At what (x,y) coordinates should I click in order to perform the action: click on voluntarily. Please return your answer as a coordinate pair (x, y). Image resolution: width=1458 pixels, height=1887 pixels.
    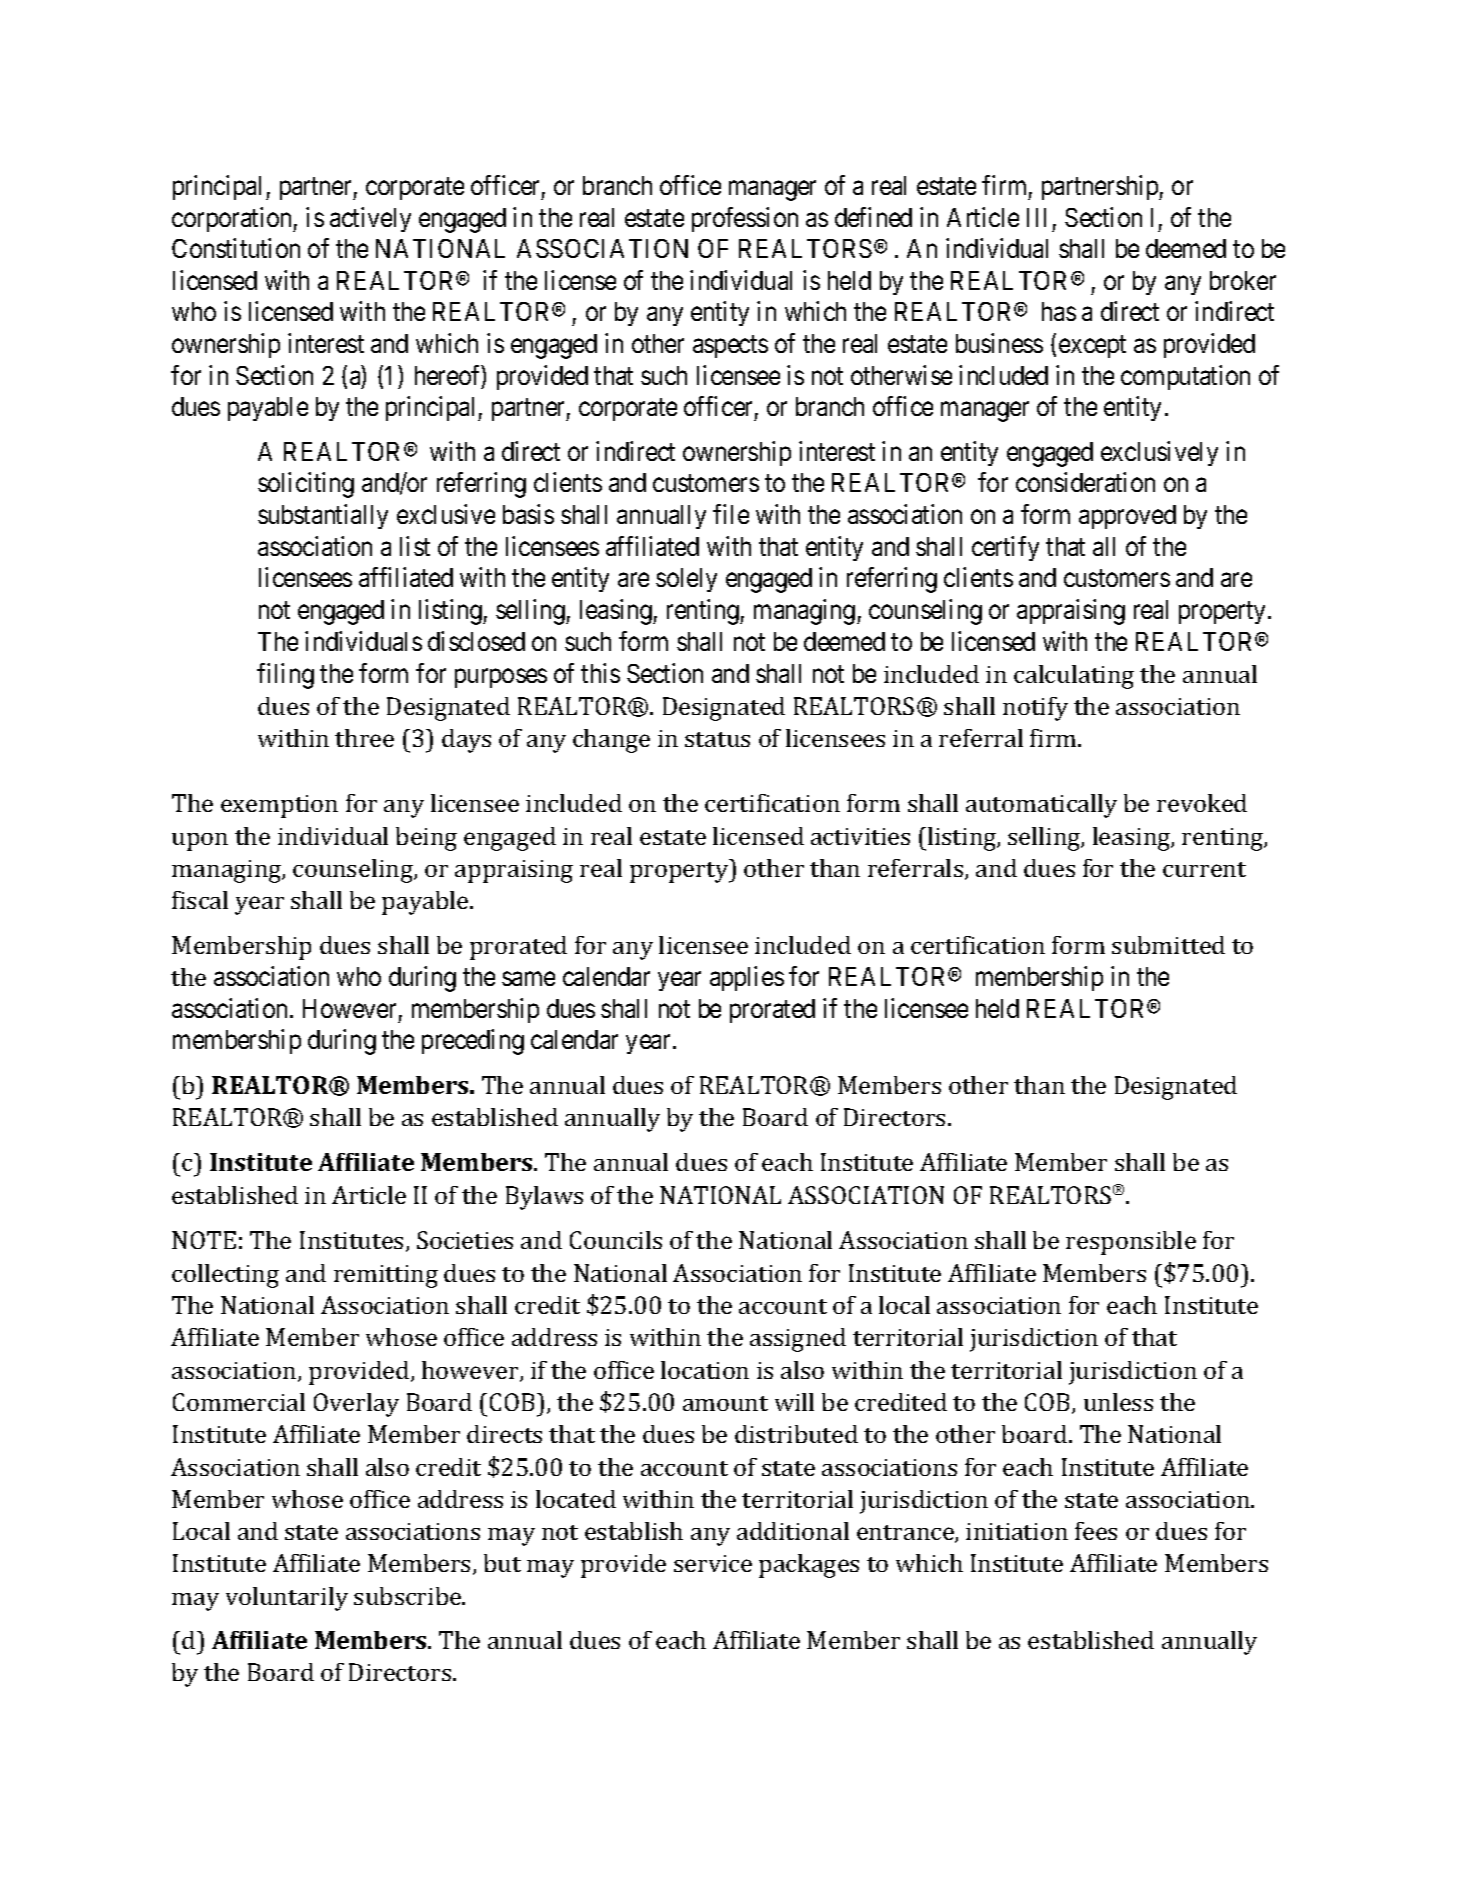
    Looking at the image, I should click on (287, 1599).
